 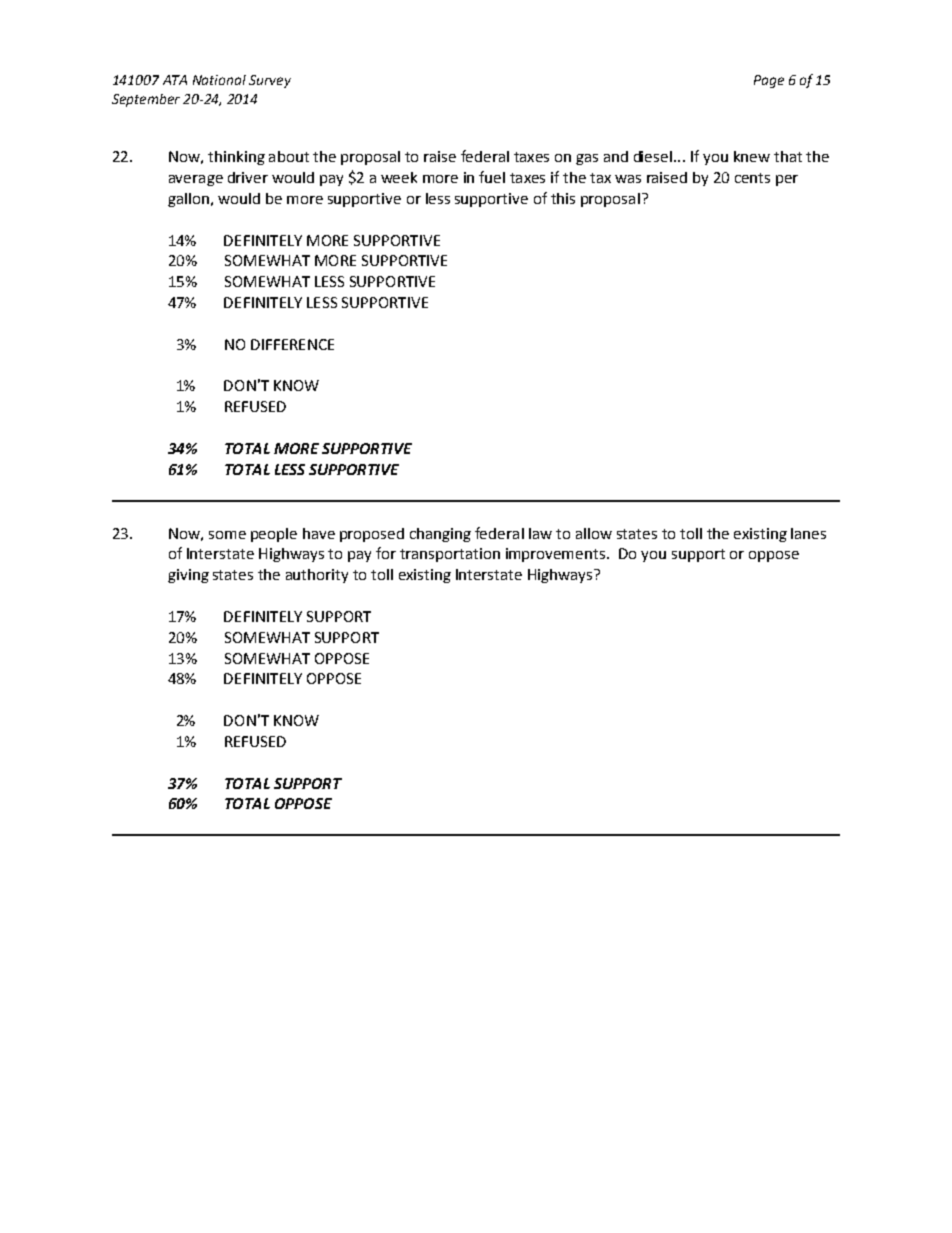 I want to click on gallon, so click(x=188, y=200).
